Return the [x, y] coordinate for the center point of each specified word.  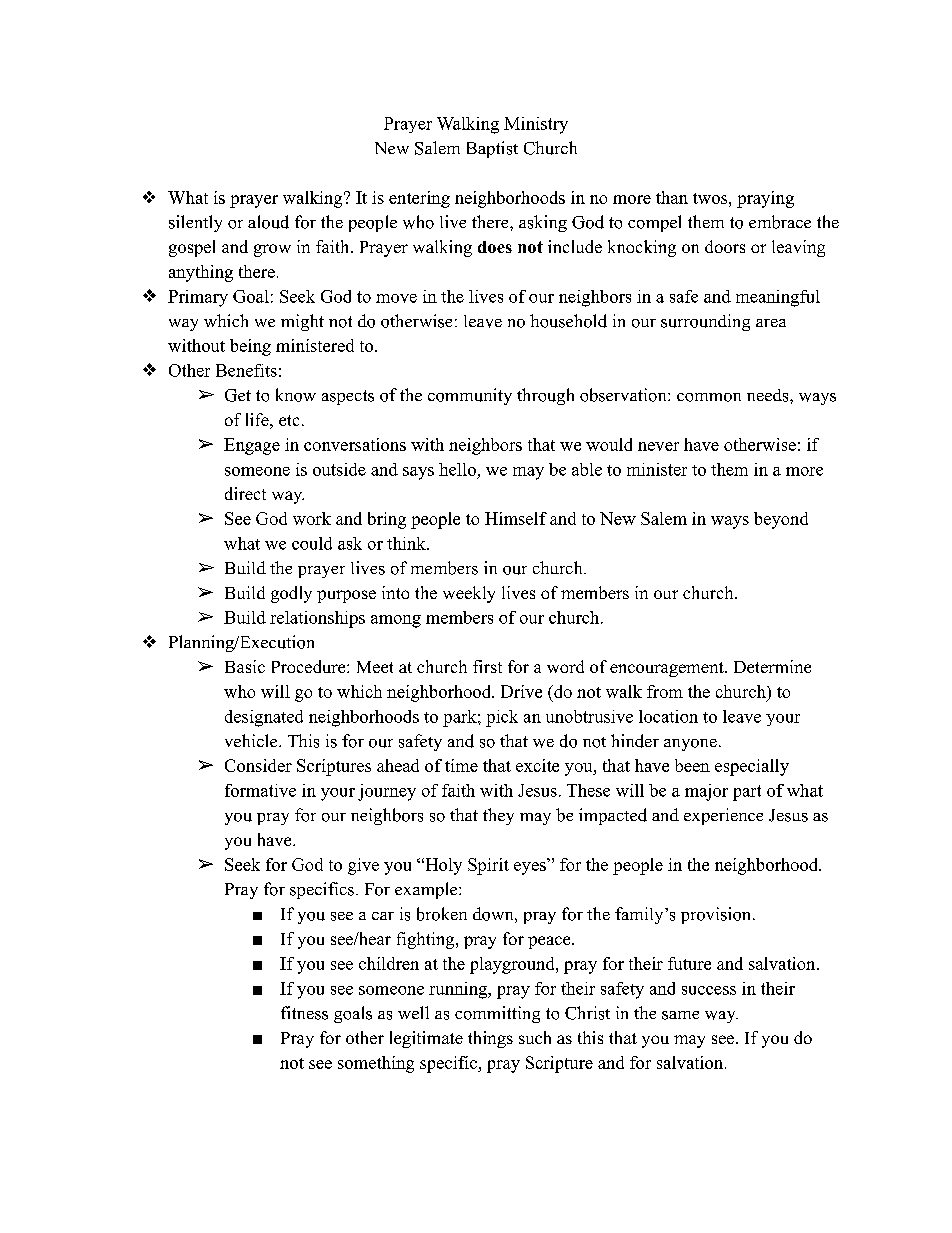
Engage [252, 446]
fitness [304, 1013]
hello [457, 469]
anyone [690, 745]
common [709, 397]
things [490, 1039]
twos [710, 198]
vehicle [252, 740]
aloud [268, 222]
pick [502, 718]
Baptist [492, 149]
